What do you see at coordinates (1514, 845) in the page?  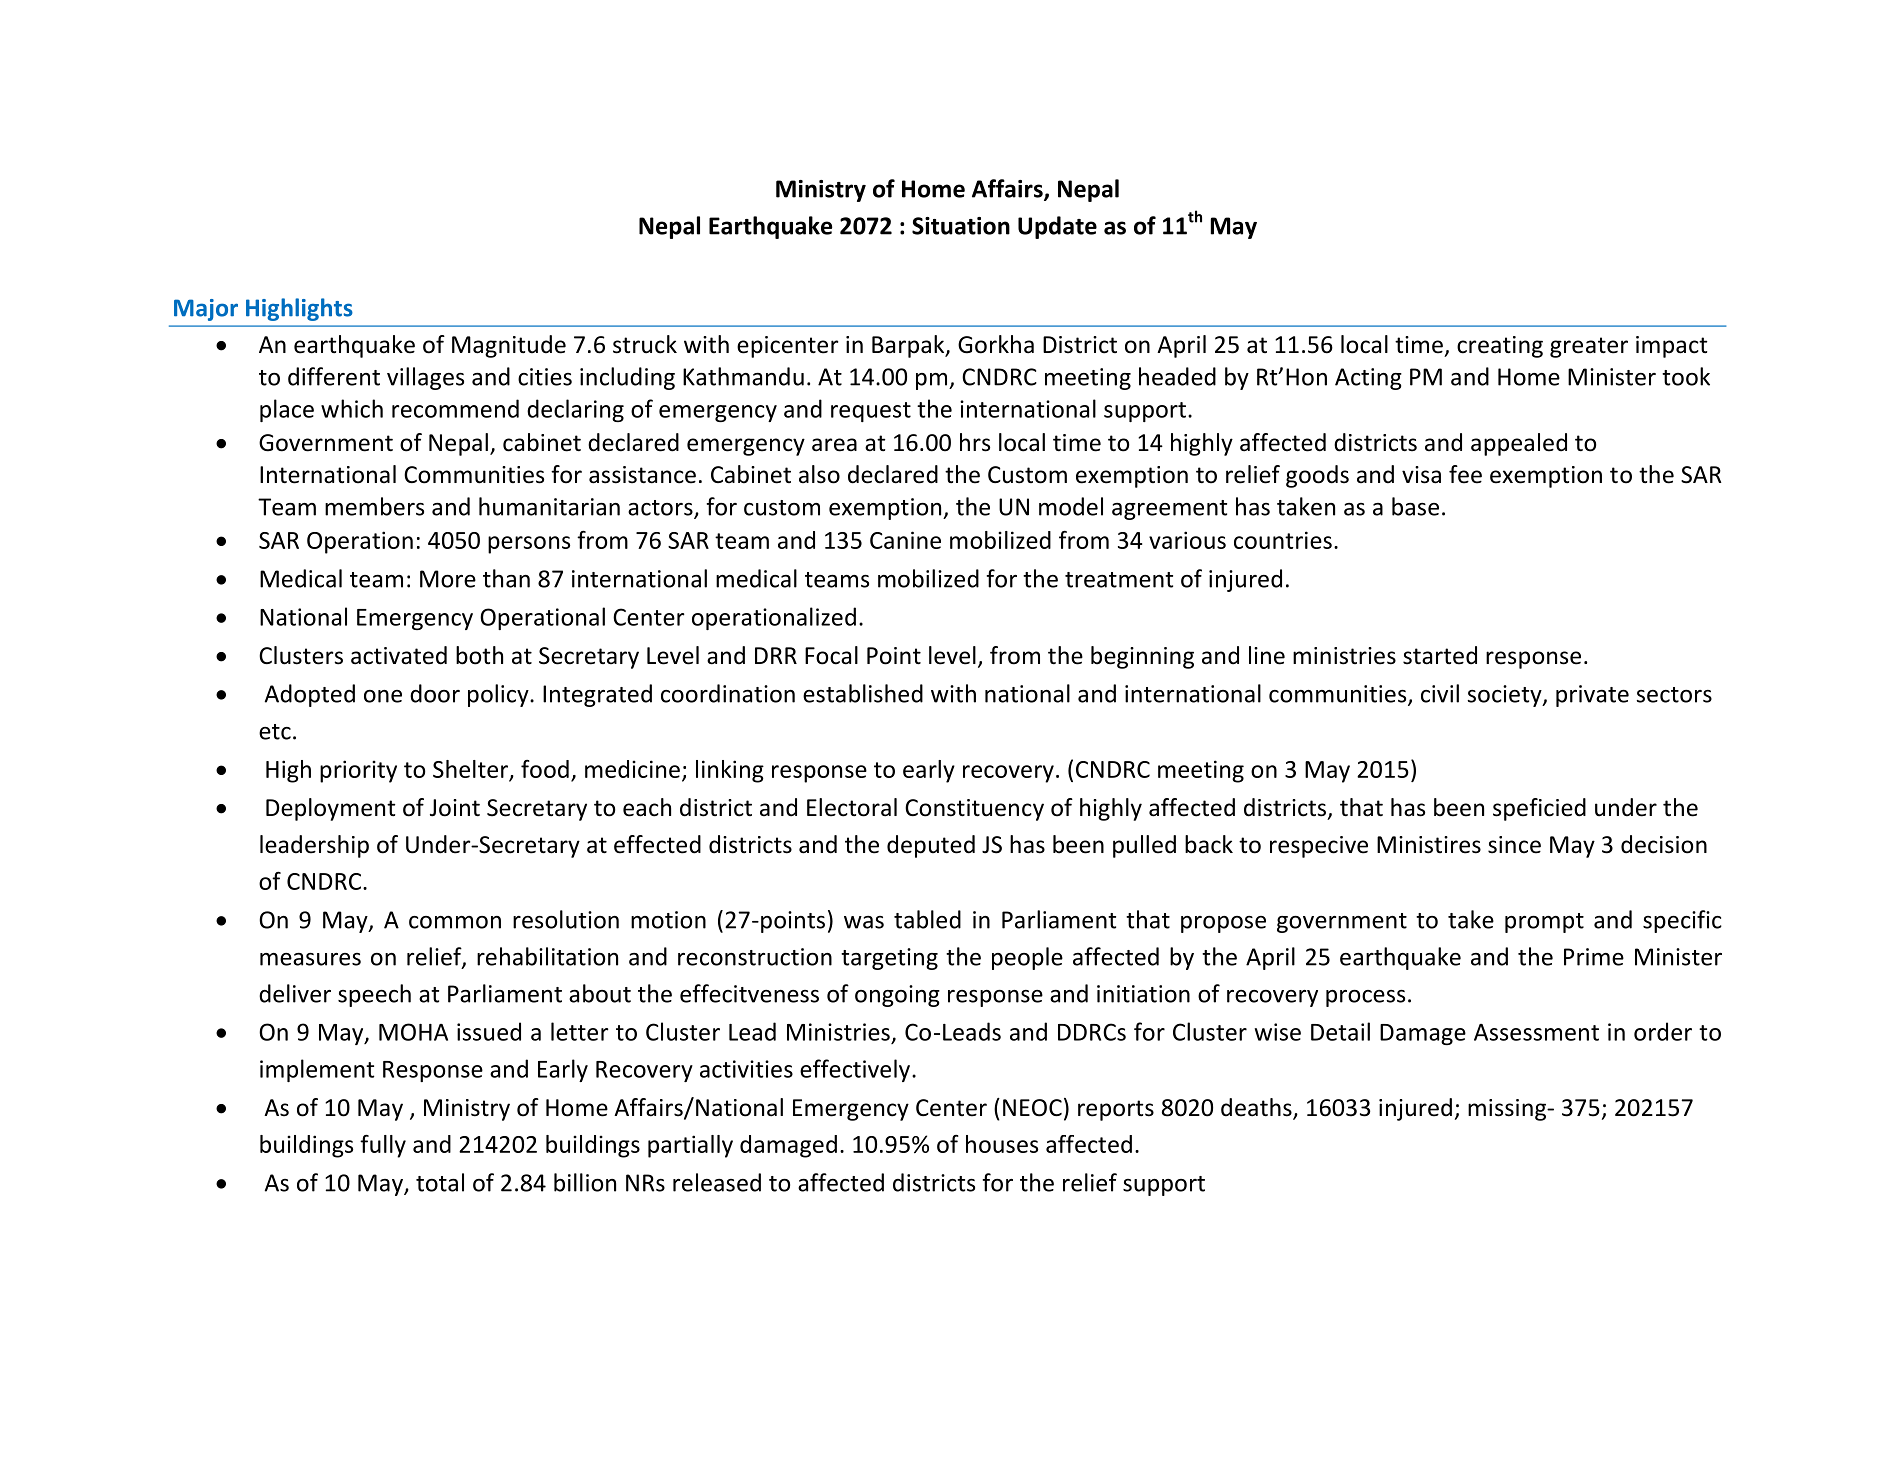 I see `since` at bounding box center [1514, 845].
